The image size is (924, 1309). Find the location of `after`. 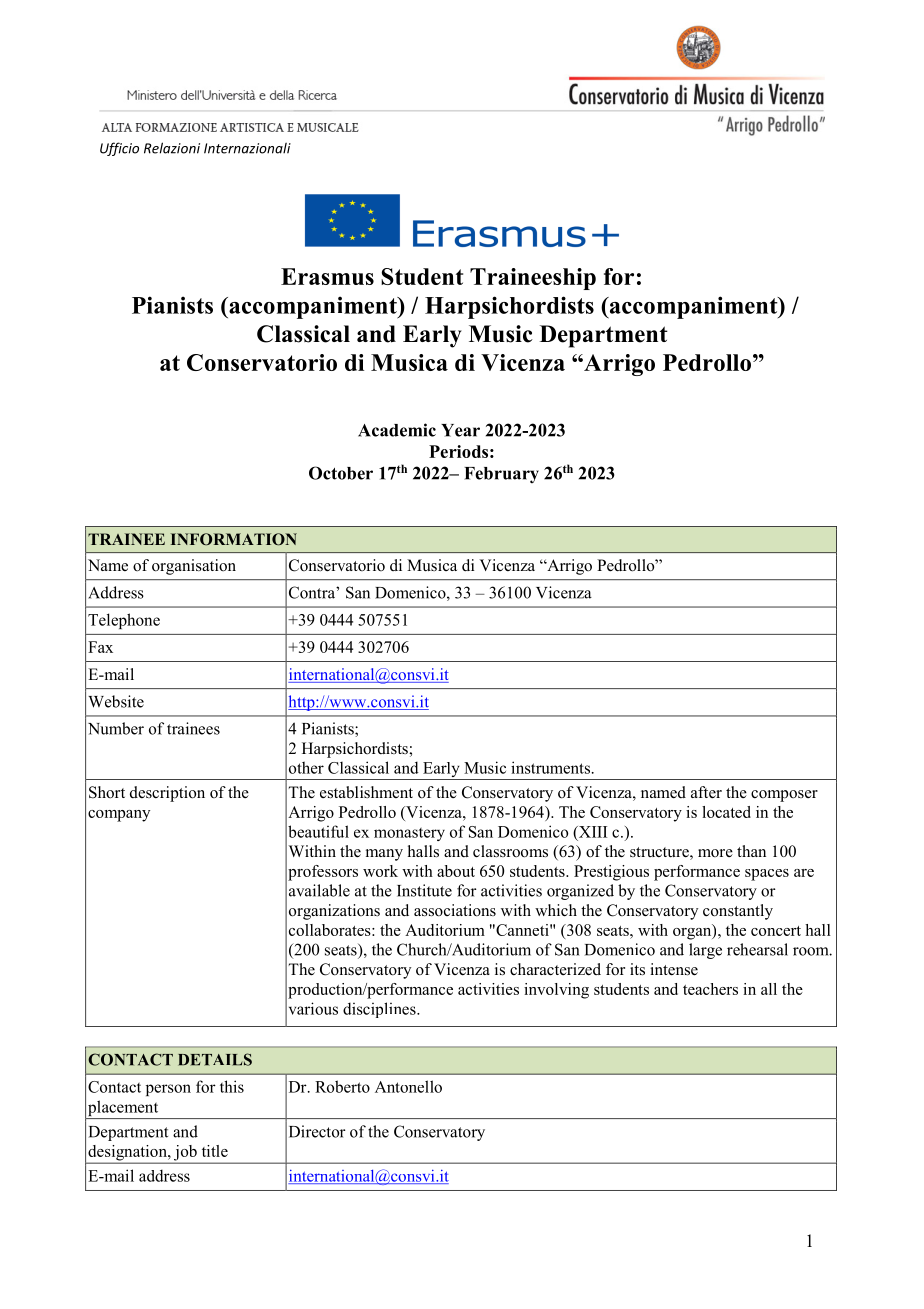

after is located at coordinates (706, 792).
